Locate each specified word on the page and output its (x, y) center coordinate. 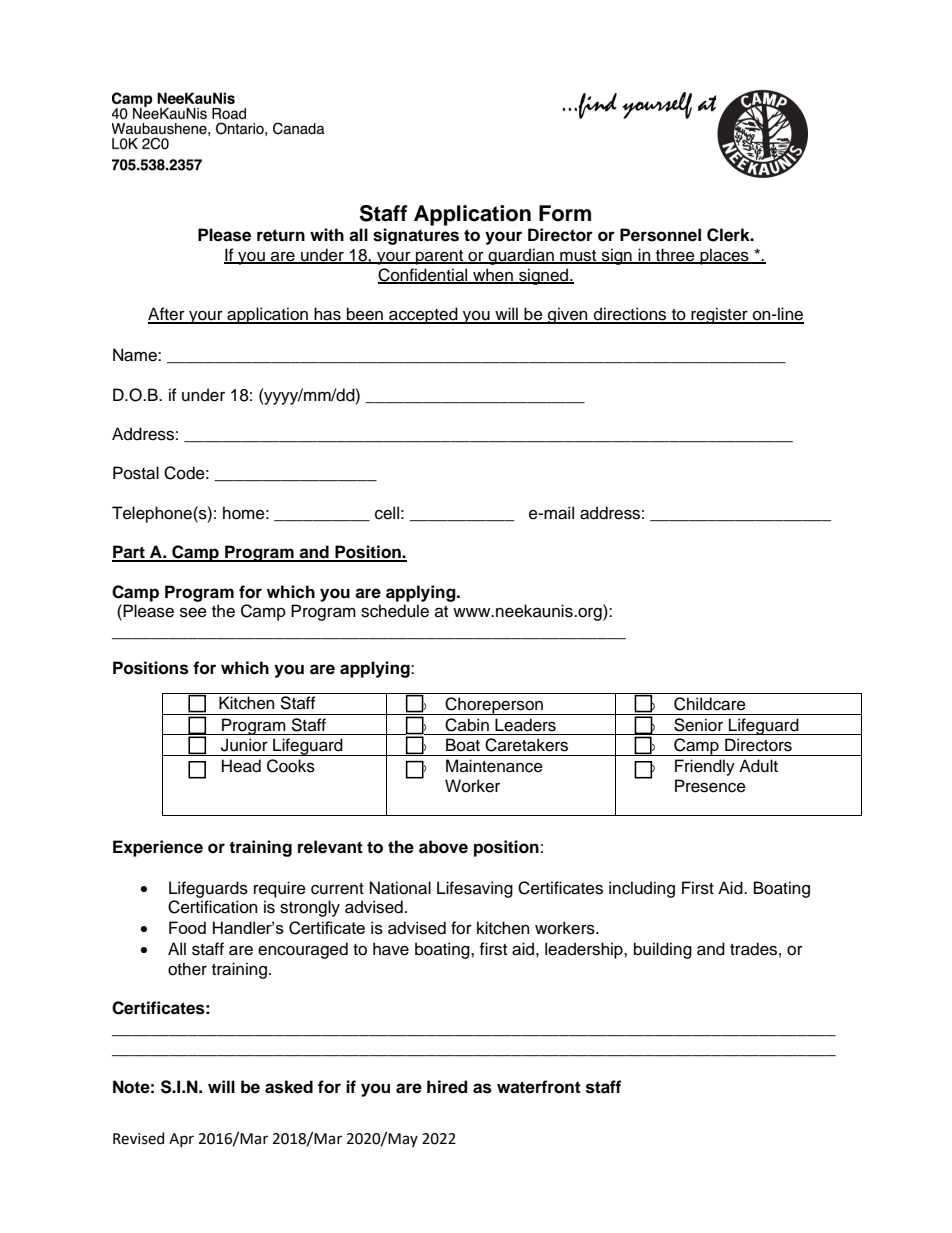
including (642, 889)
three (675, 256)
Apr (181, 1140)
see (193, 612)
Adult (758, 766)
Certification (212, 907)
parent (440, 257)
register (719, 315)
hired (447, 1087)
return (281, 235)
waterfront (539, 1087)
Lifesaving (475, 889)
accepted (423, 315)
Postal (136, 473)
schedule (395, 611)
